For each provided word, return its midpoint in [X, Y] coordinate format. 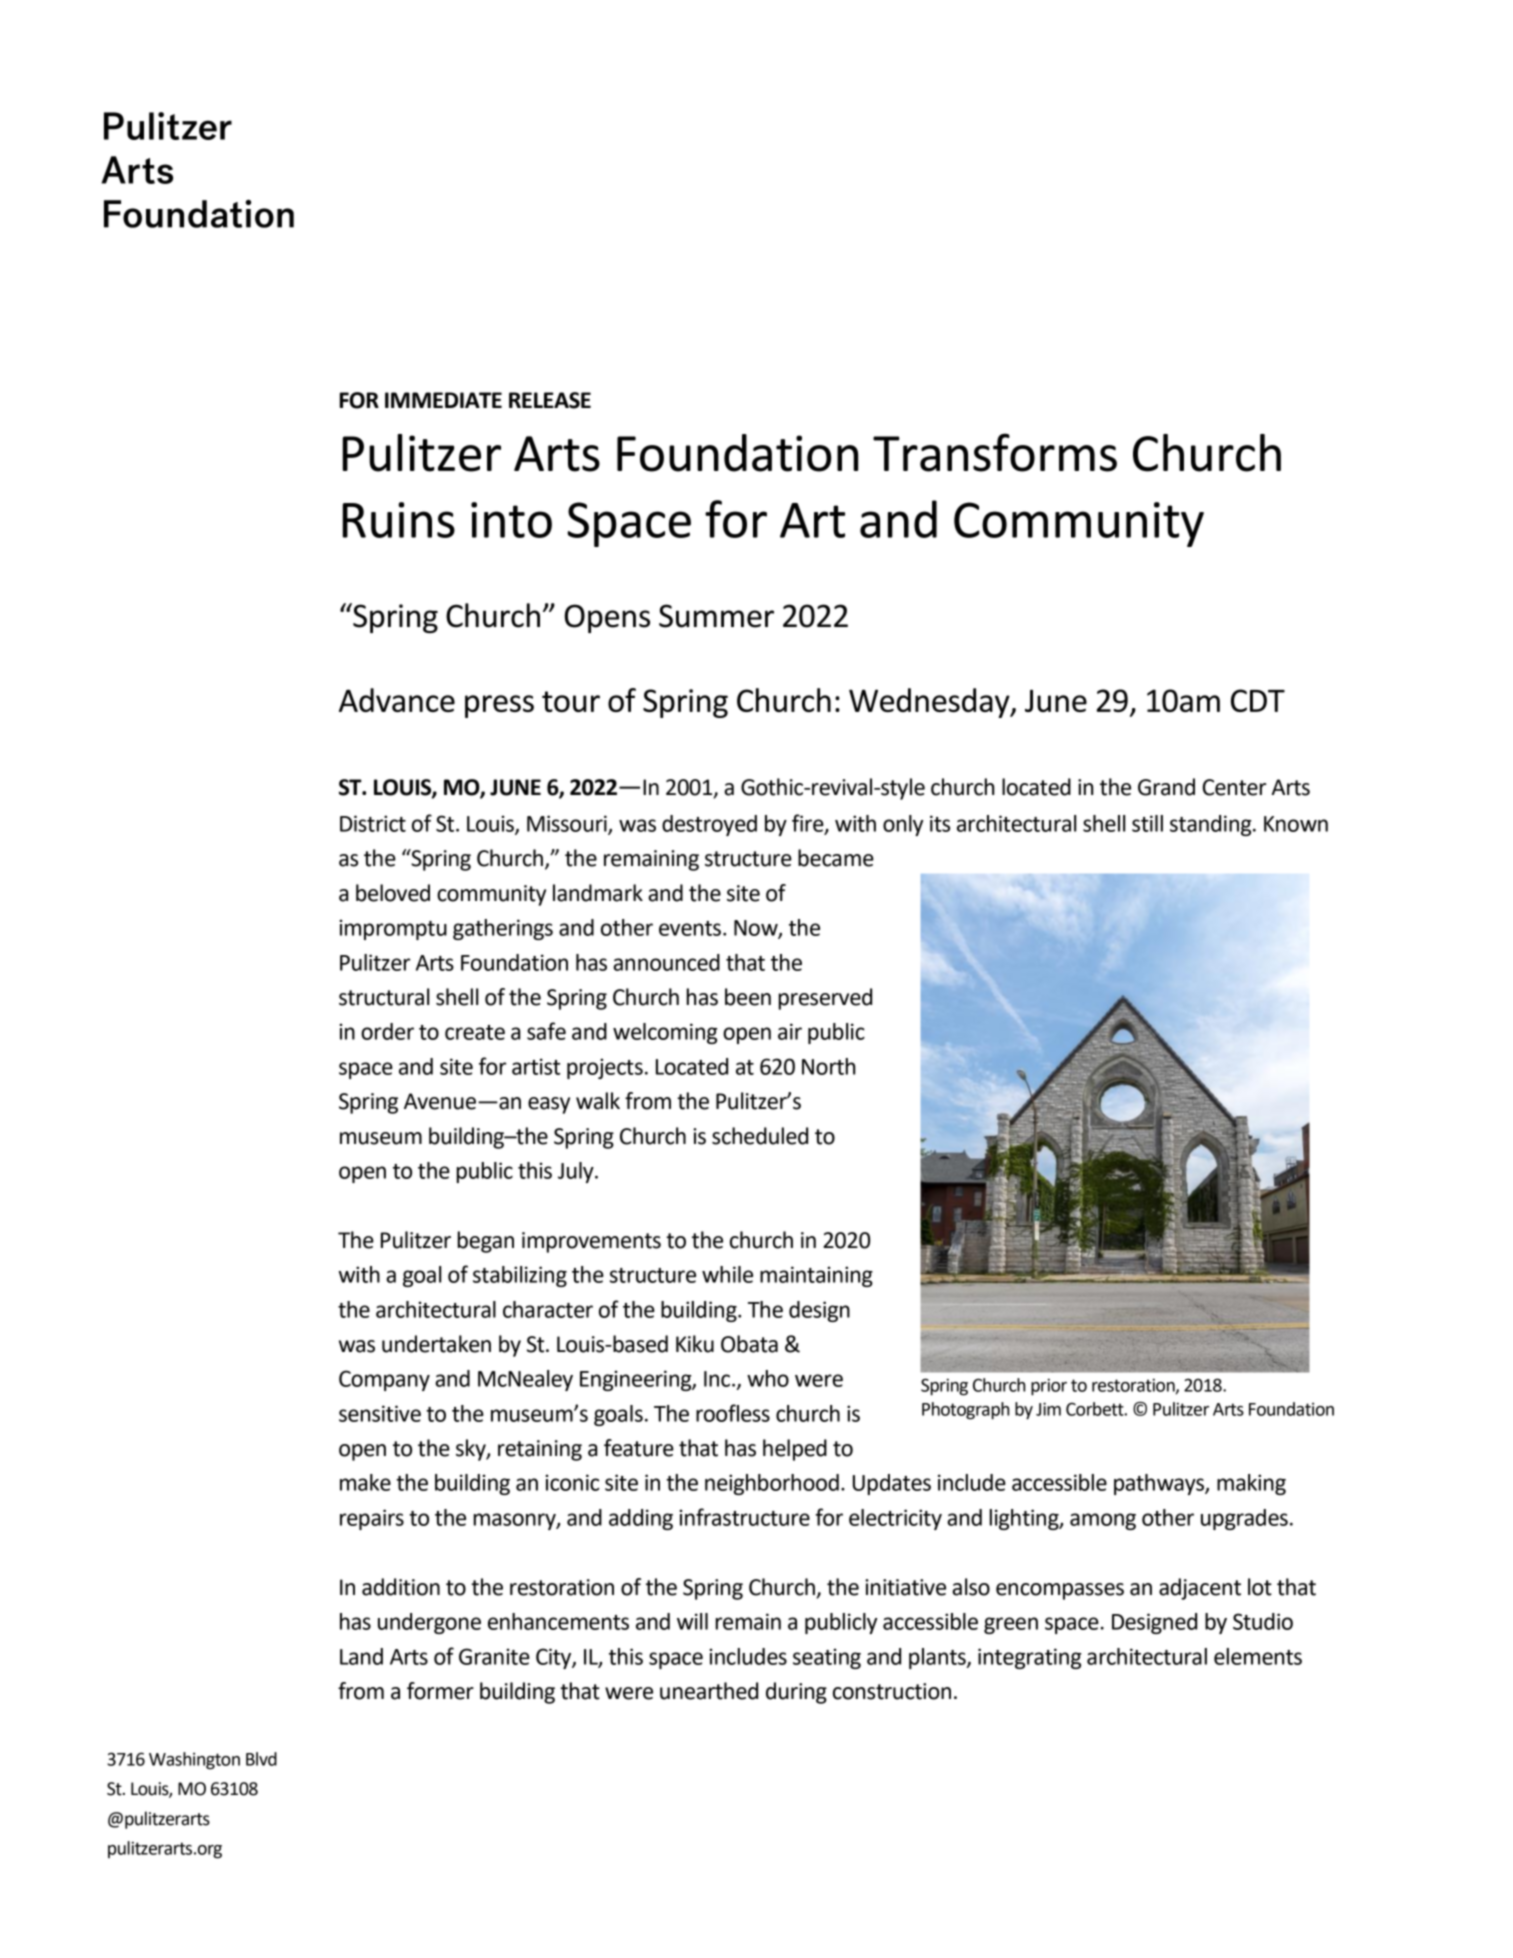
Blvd [261, 1759]
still [1147, 823]
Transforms [995, 452]
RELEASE [550, 400]
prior [1049, 1387]
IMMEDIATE [443, 400]
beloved [393, 893]
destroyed [709, 825]
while [727, 1274]
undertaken [436, 1344]
